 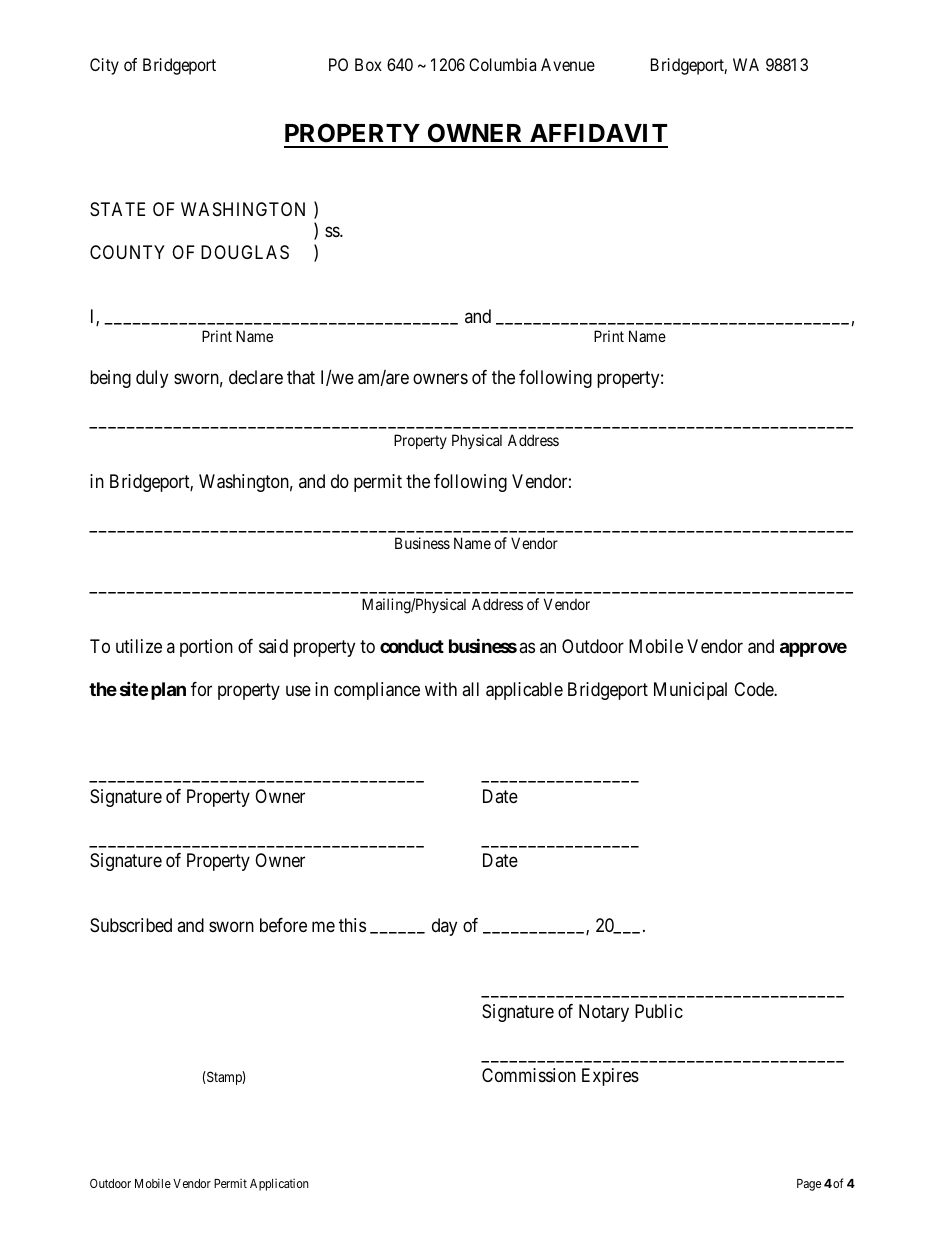 I want to click on Public, so click(x=659, y=1011).
